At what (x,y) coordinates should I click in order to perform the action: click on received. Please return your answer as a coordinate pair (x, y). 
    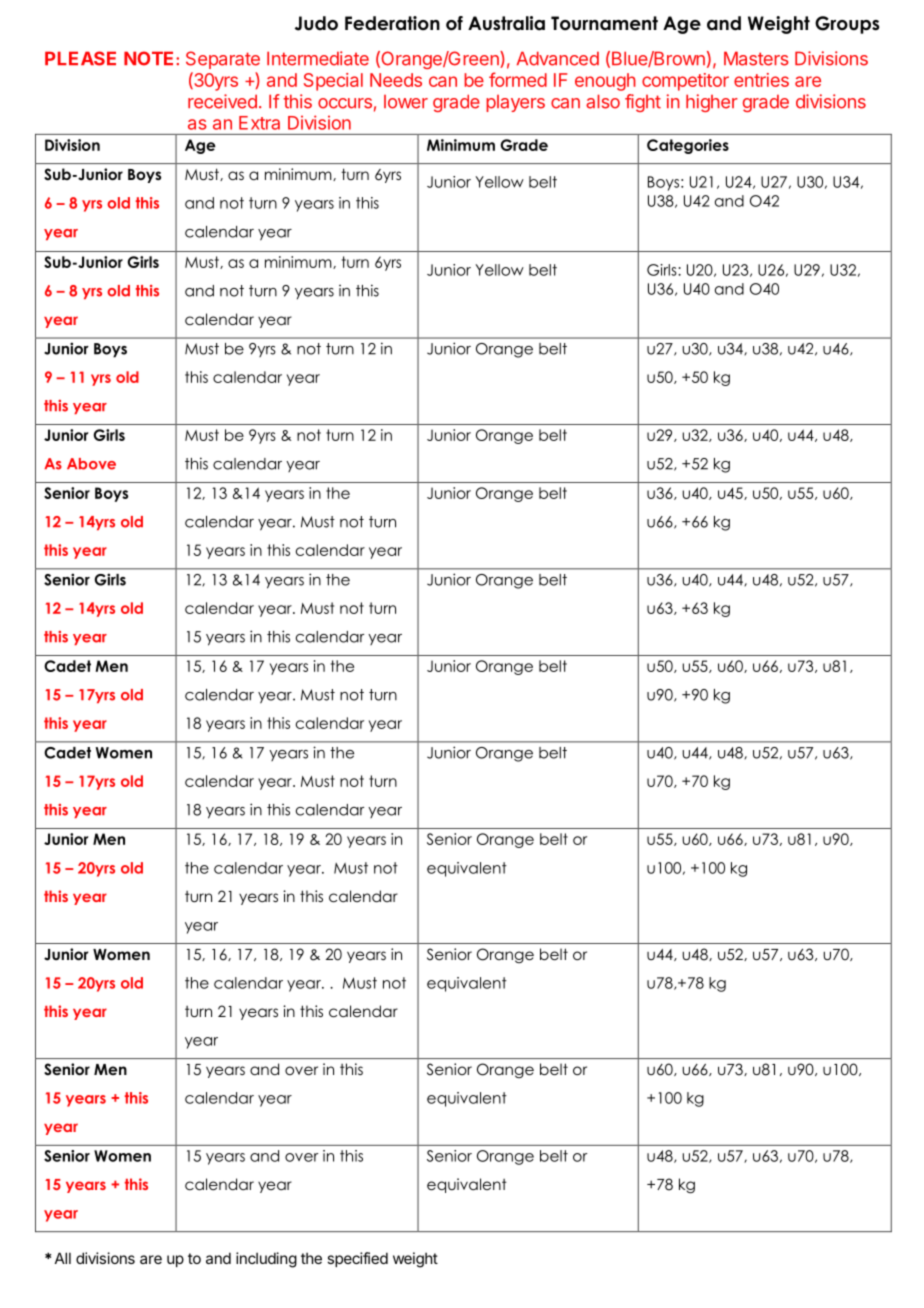
    Looking at the image, I should click on (222, 101).
